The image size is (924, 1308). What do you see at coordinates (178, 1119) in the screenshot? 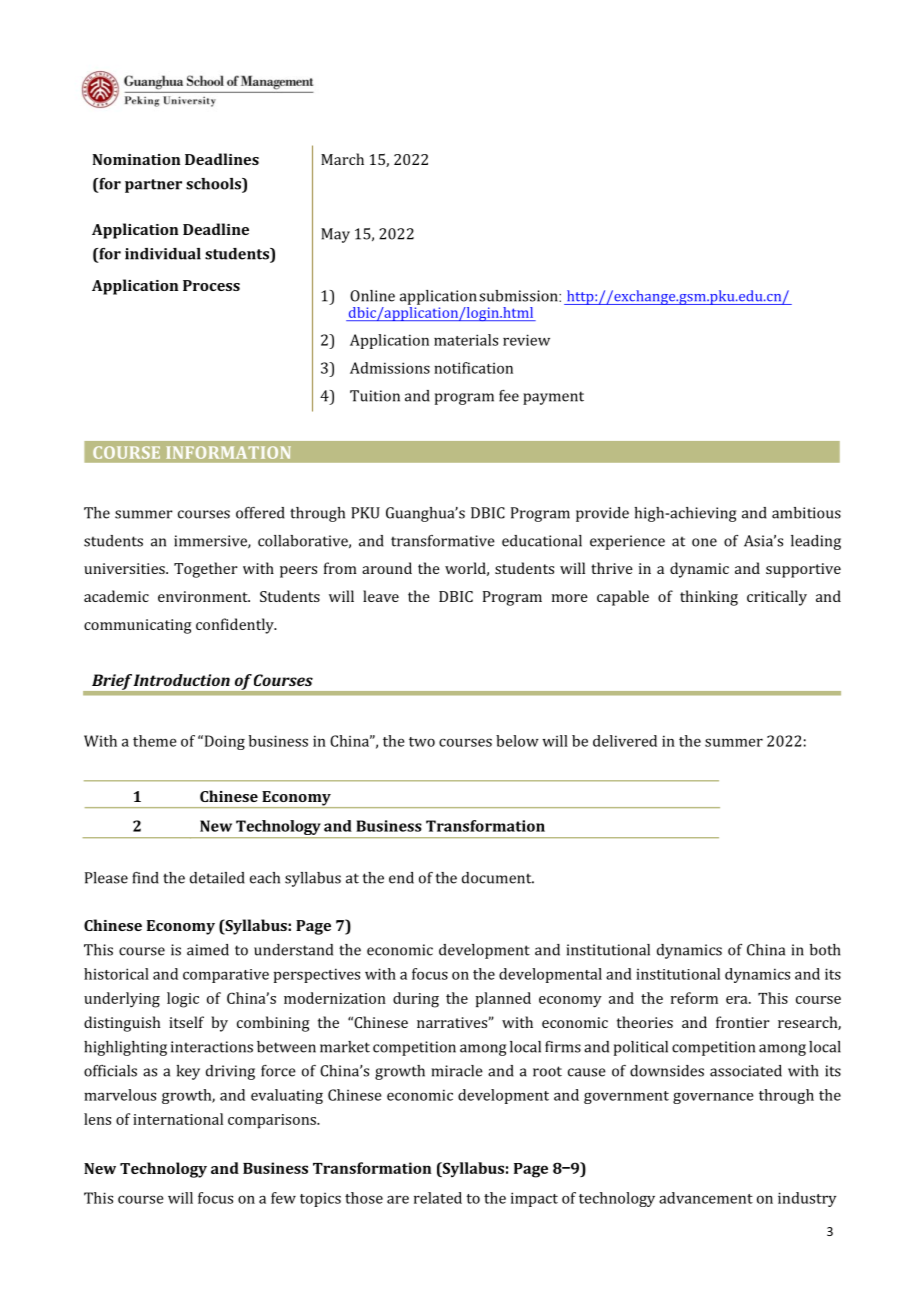
I see `international` at bounding box center [178, 1119].
